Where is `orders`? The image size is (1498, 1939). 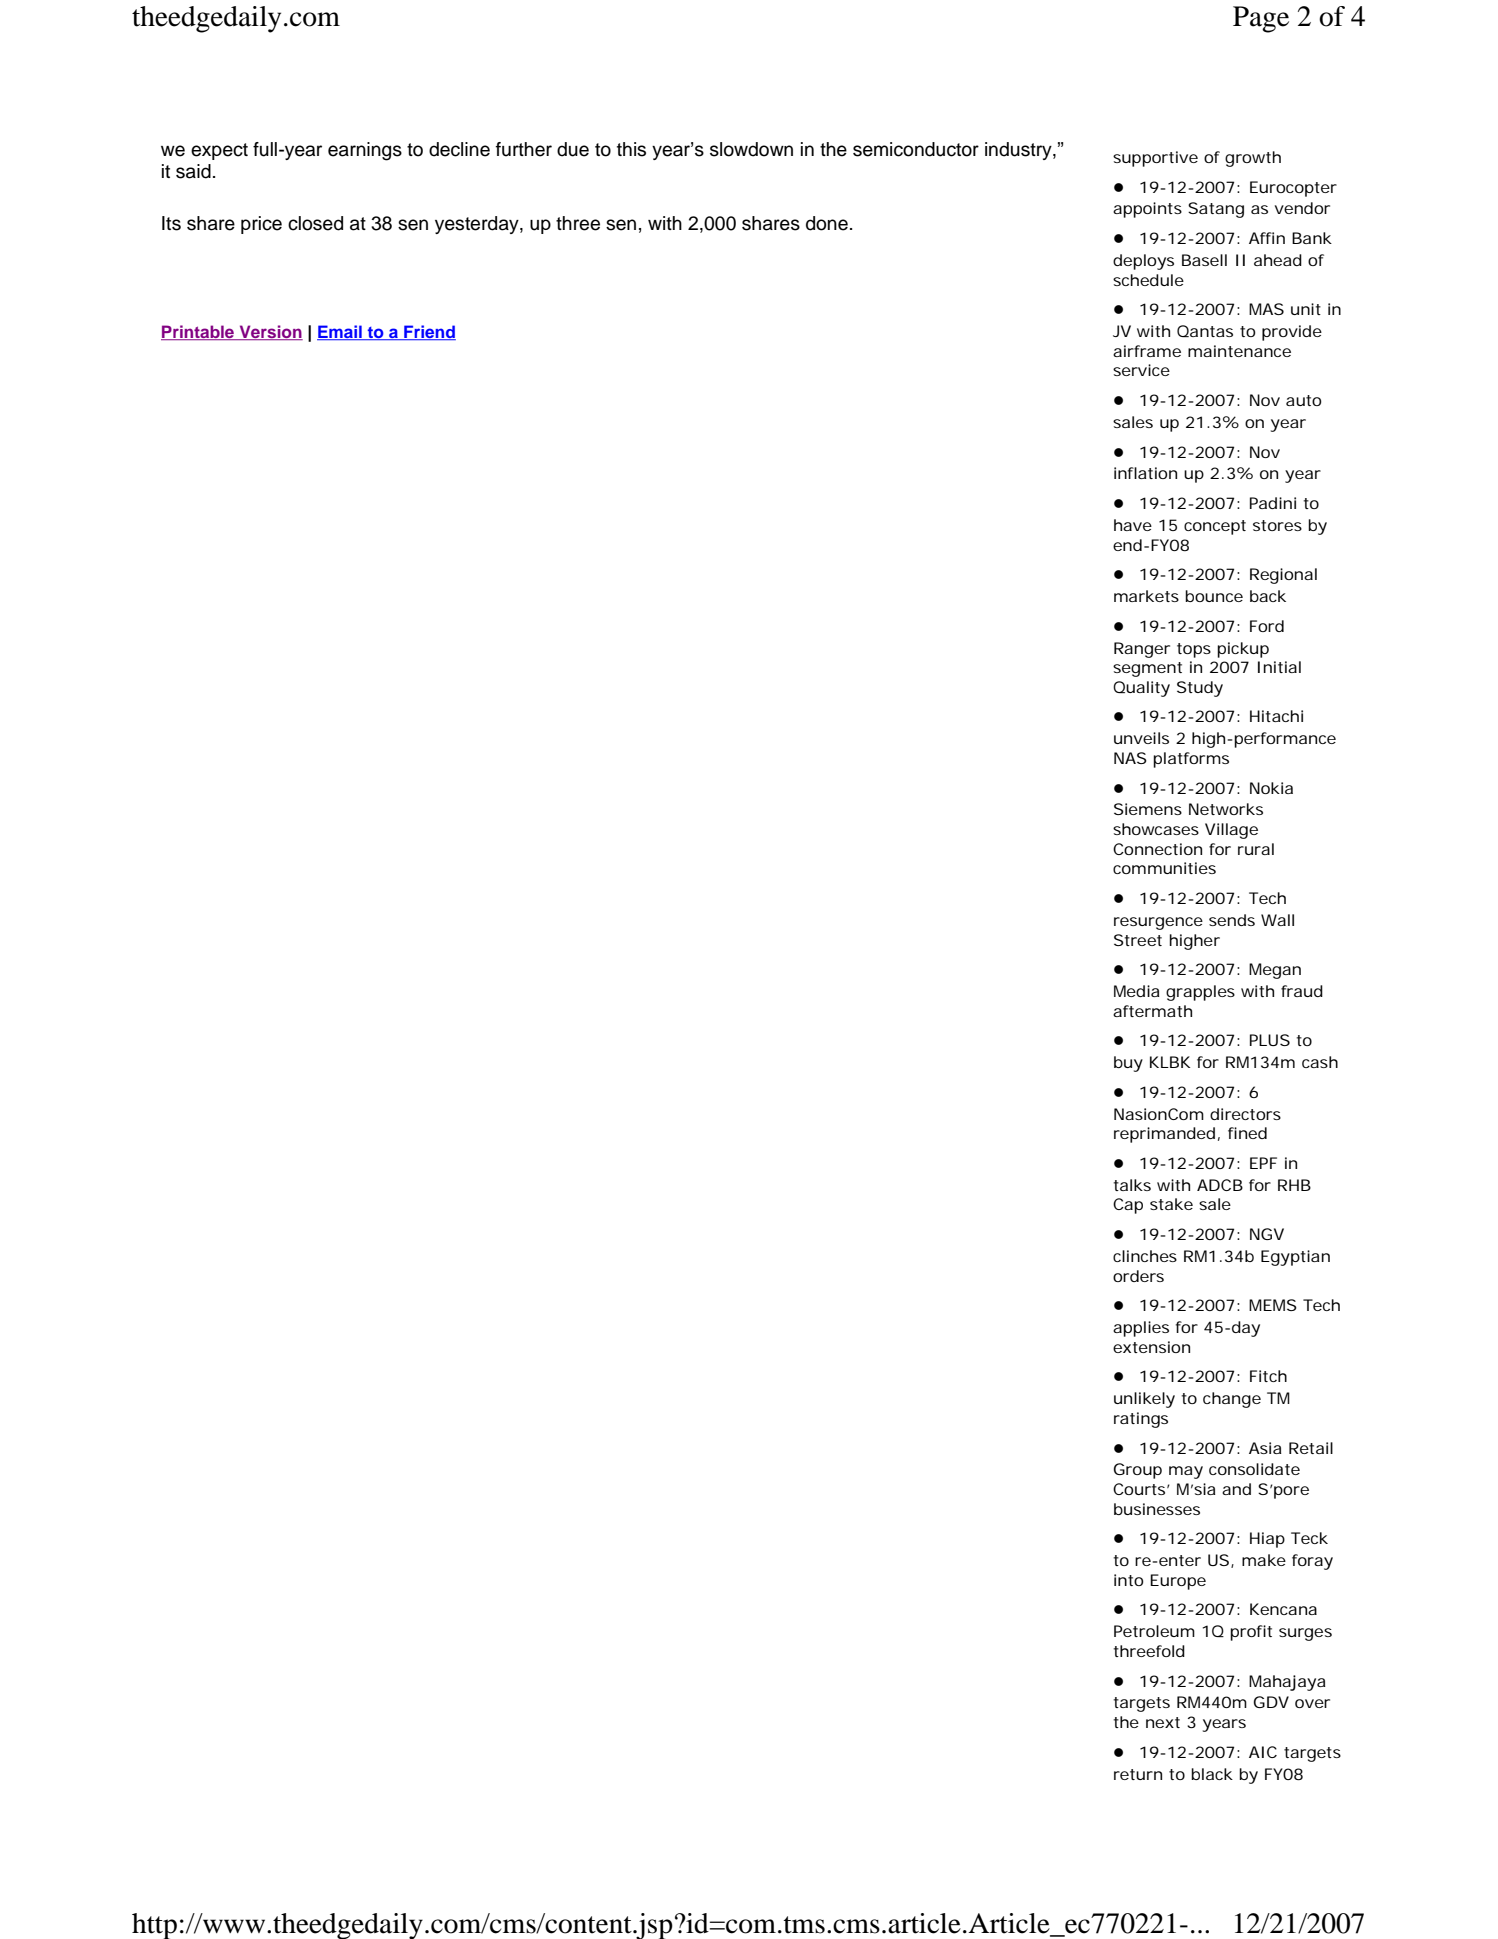 orders is located at coordinates (1138, 1276).
